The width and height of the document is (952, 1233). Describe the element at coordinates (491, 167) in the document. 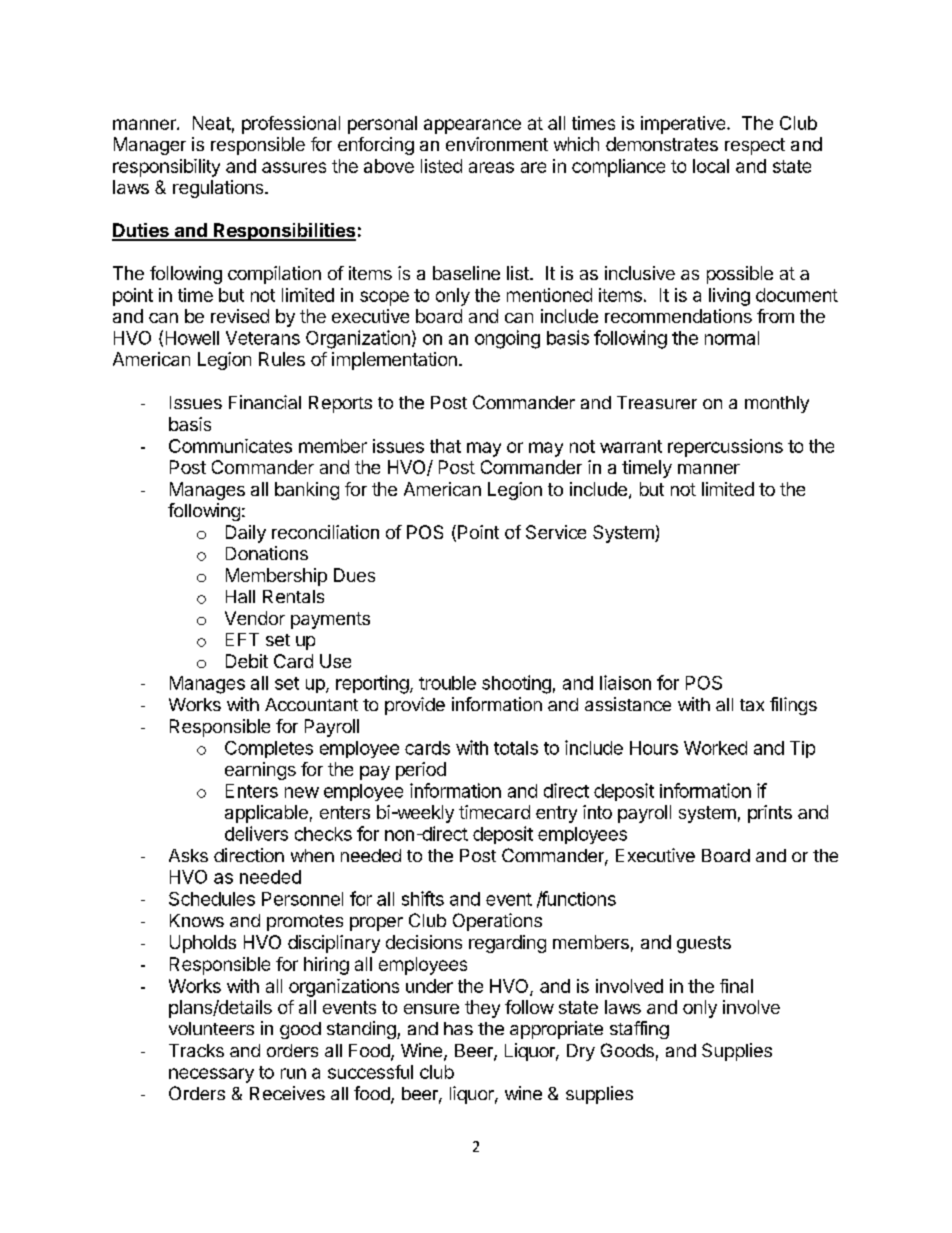

I see `areas` at that location.
